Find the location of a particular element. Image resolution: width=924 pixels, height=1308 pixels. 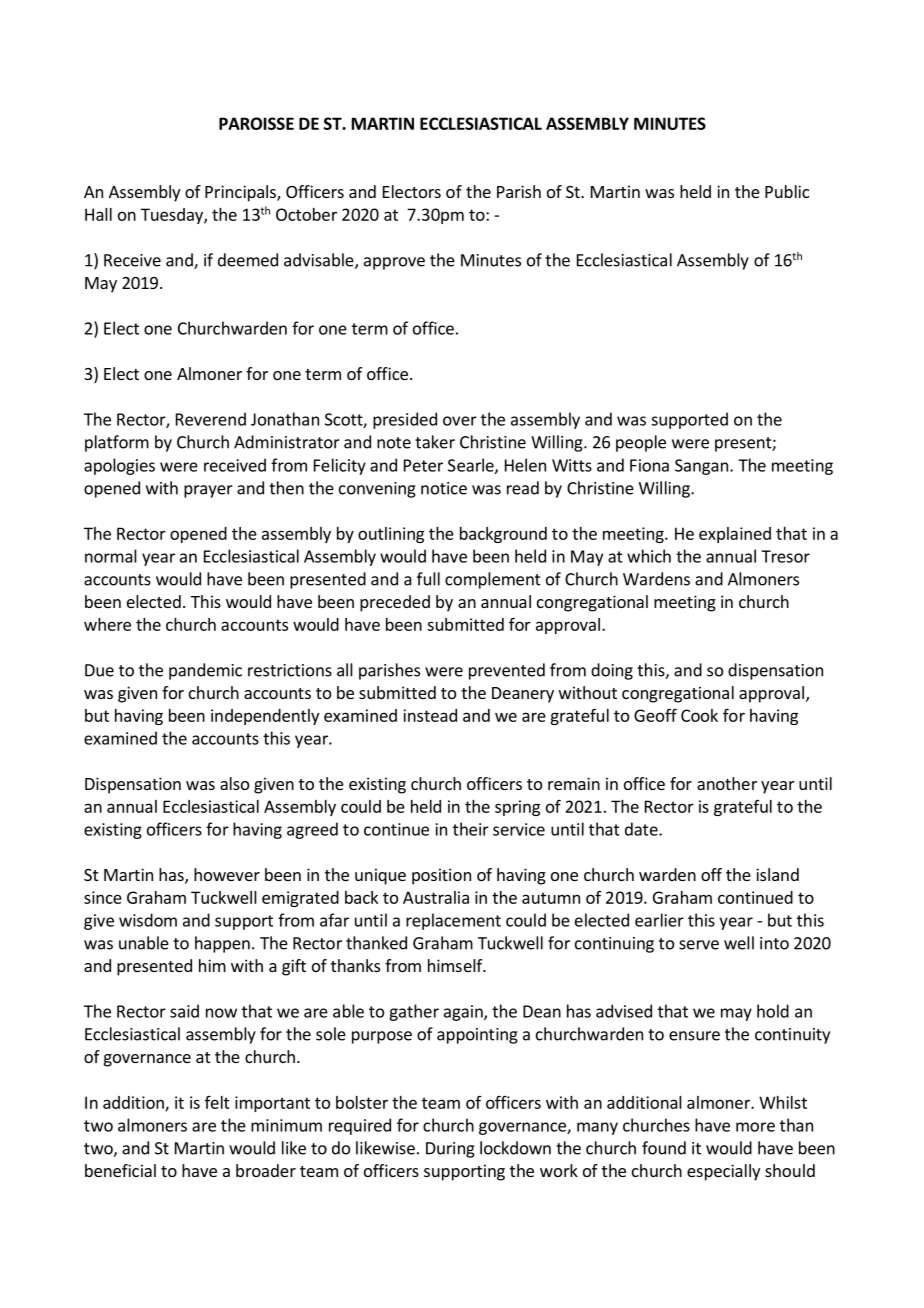

felt is located at coordinates (217, 1102).
